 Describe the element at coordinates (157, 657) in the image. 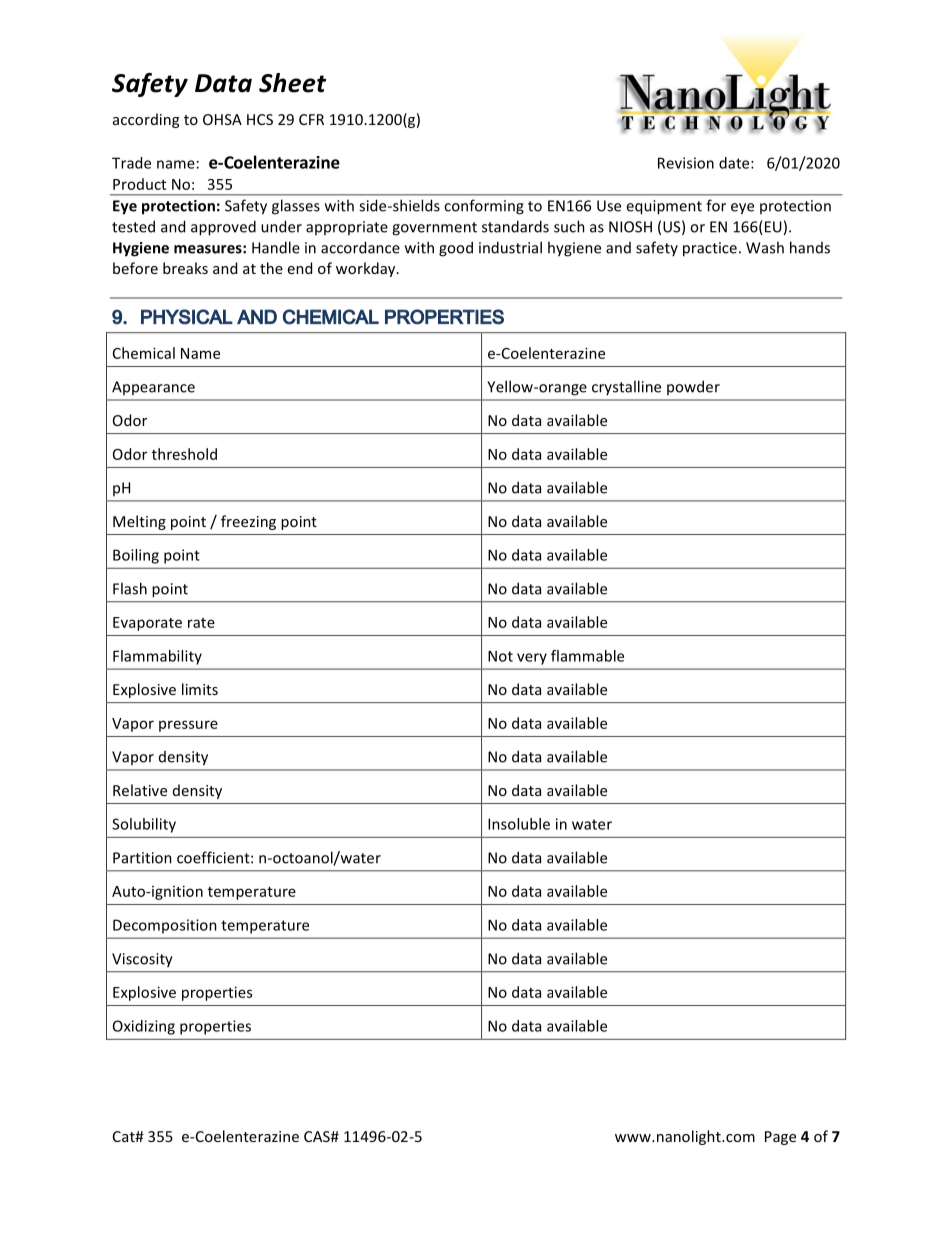

I see `Flammability` at that location.
